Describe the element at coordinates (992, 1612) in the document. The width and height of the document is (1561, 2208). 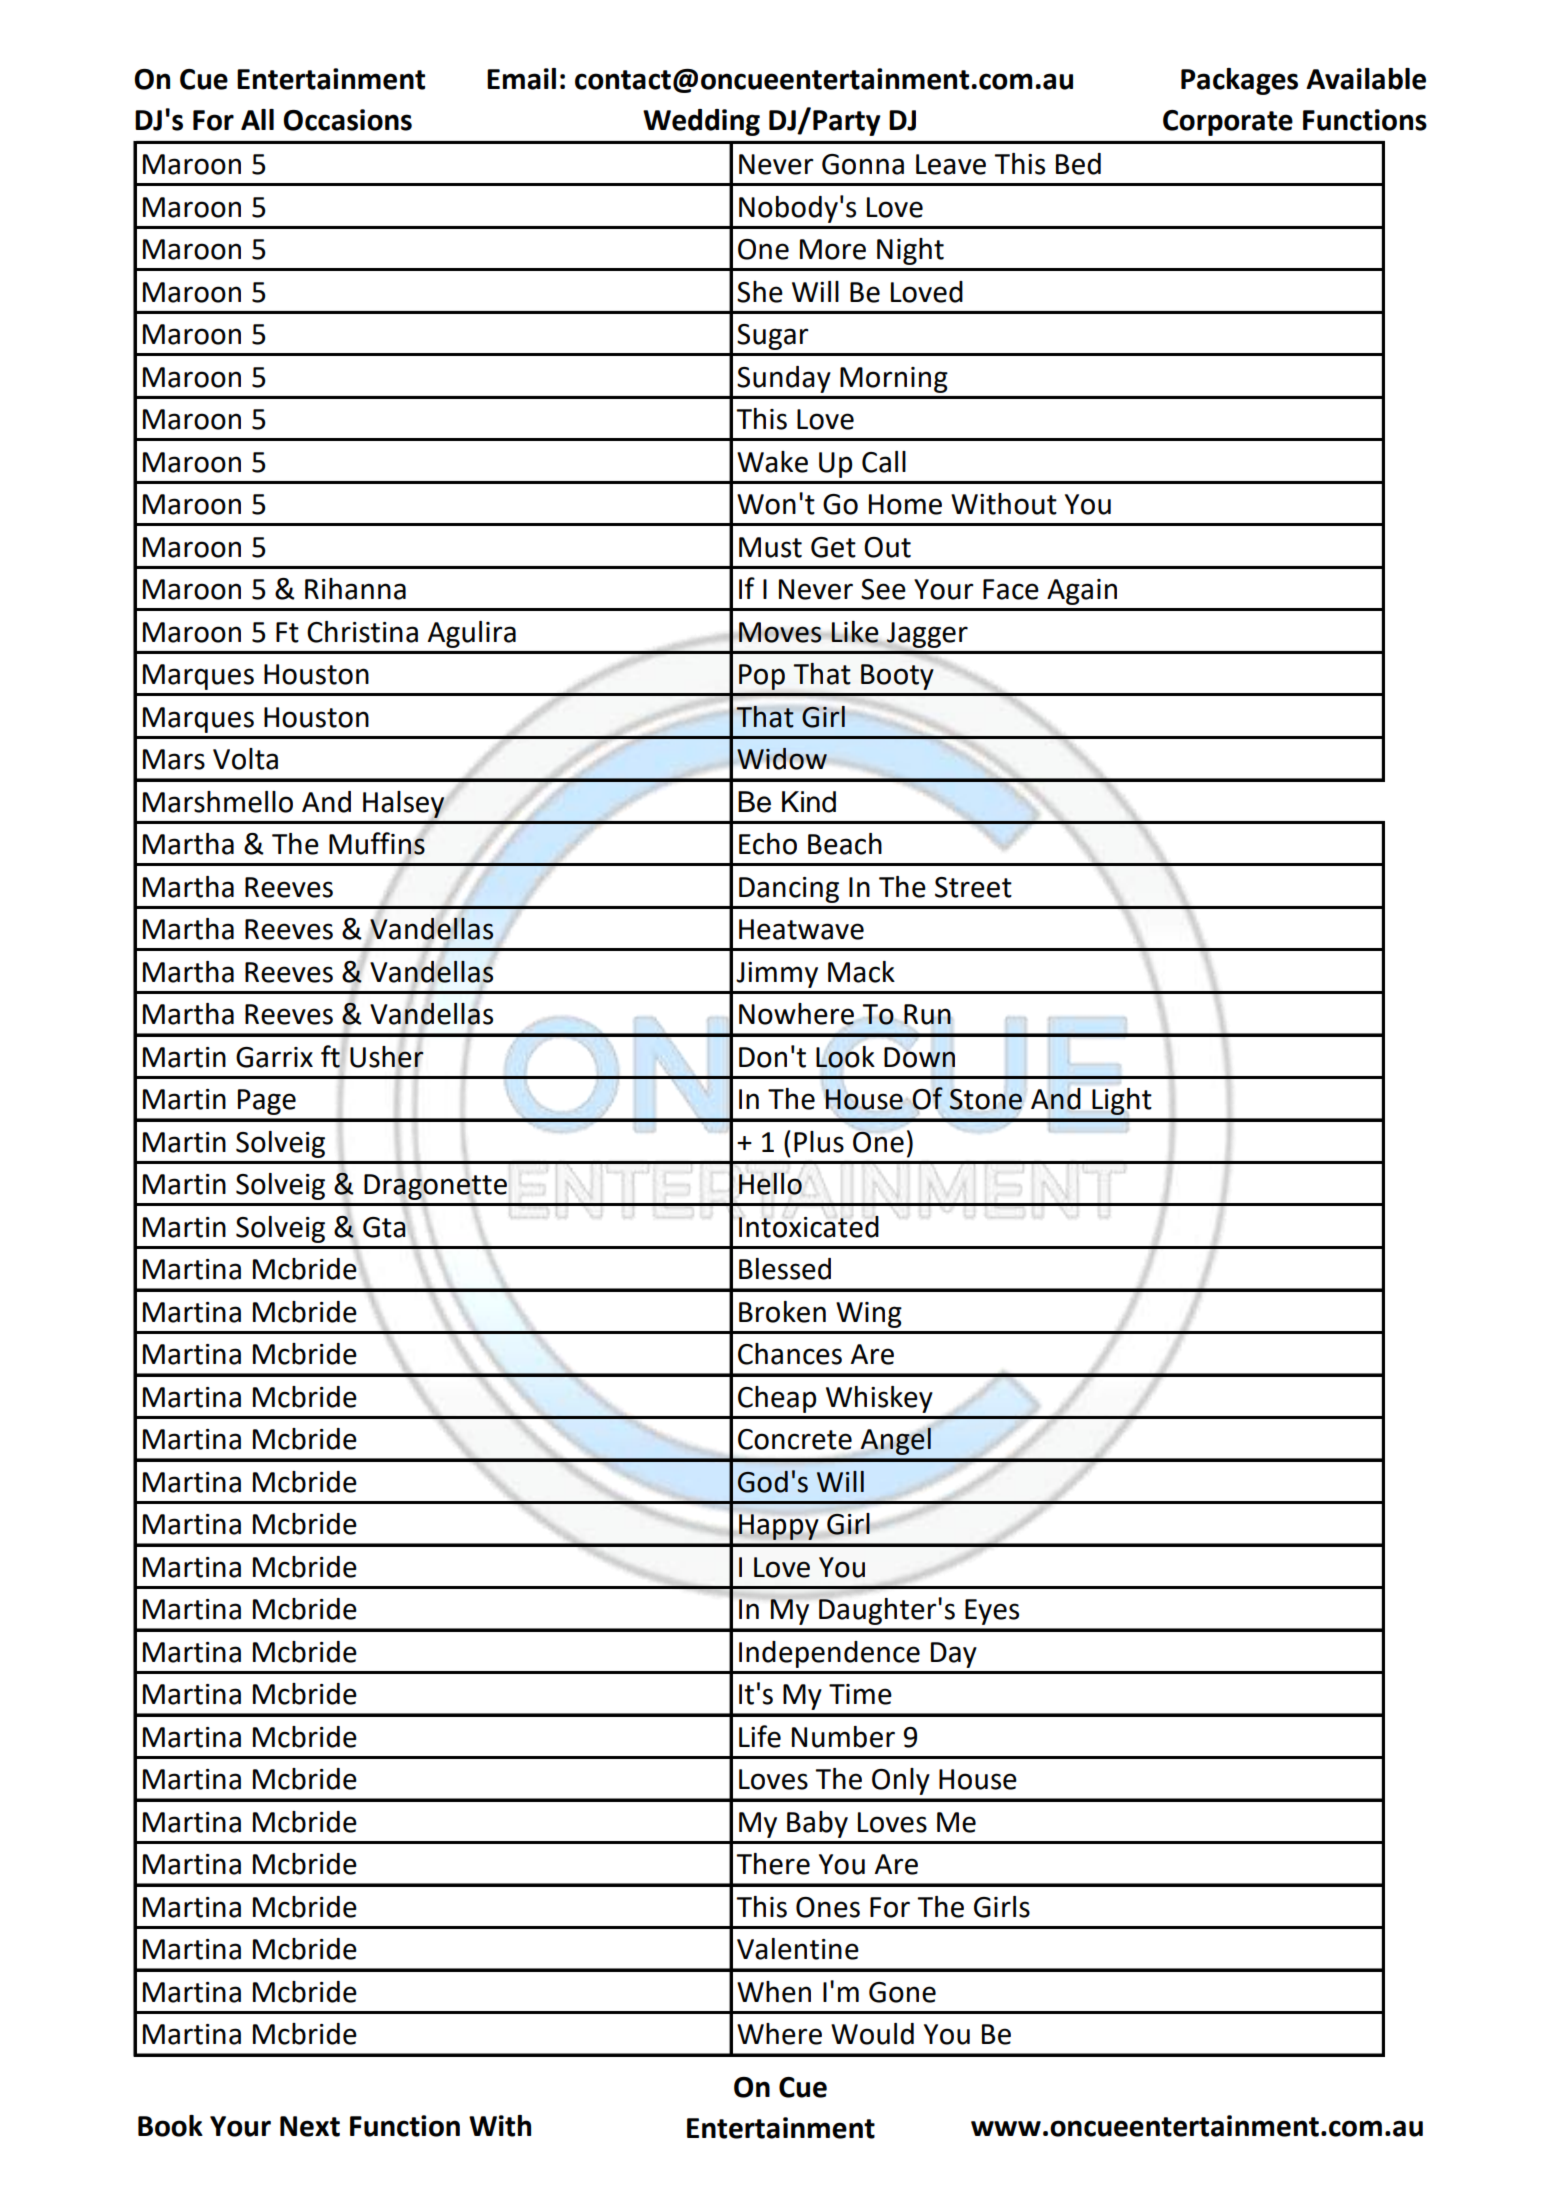
I see `Eyes` at that location.
